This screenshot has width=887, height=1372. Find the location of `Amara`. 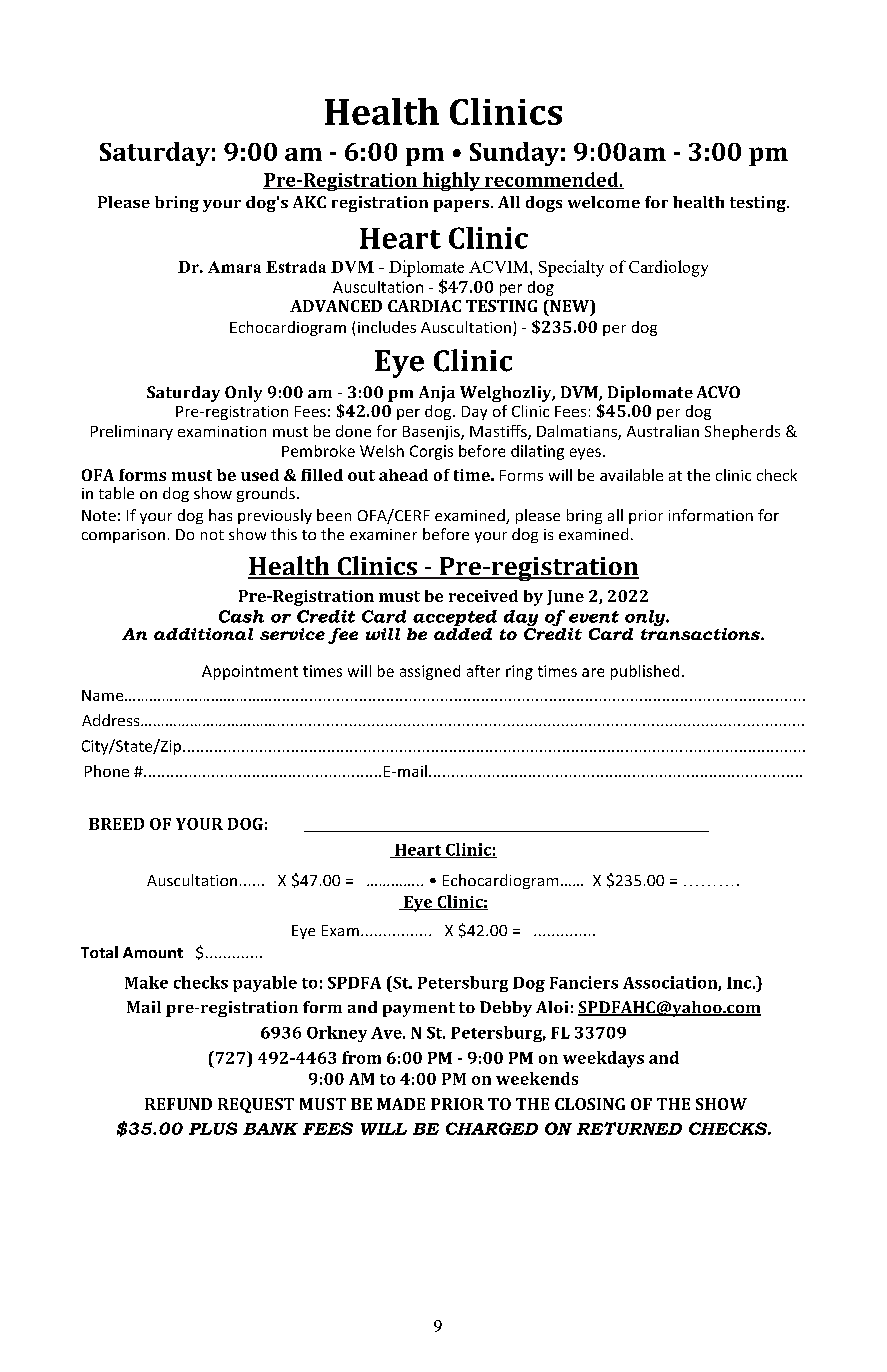

Amara is located at coordinates (234, 267).
